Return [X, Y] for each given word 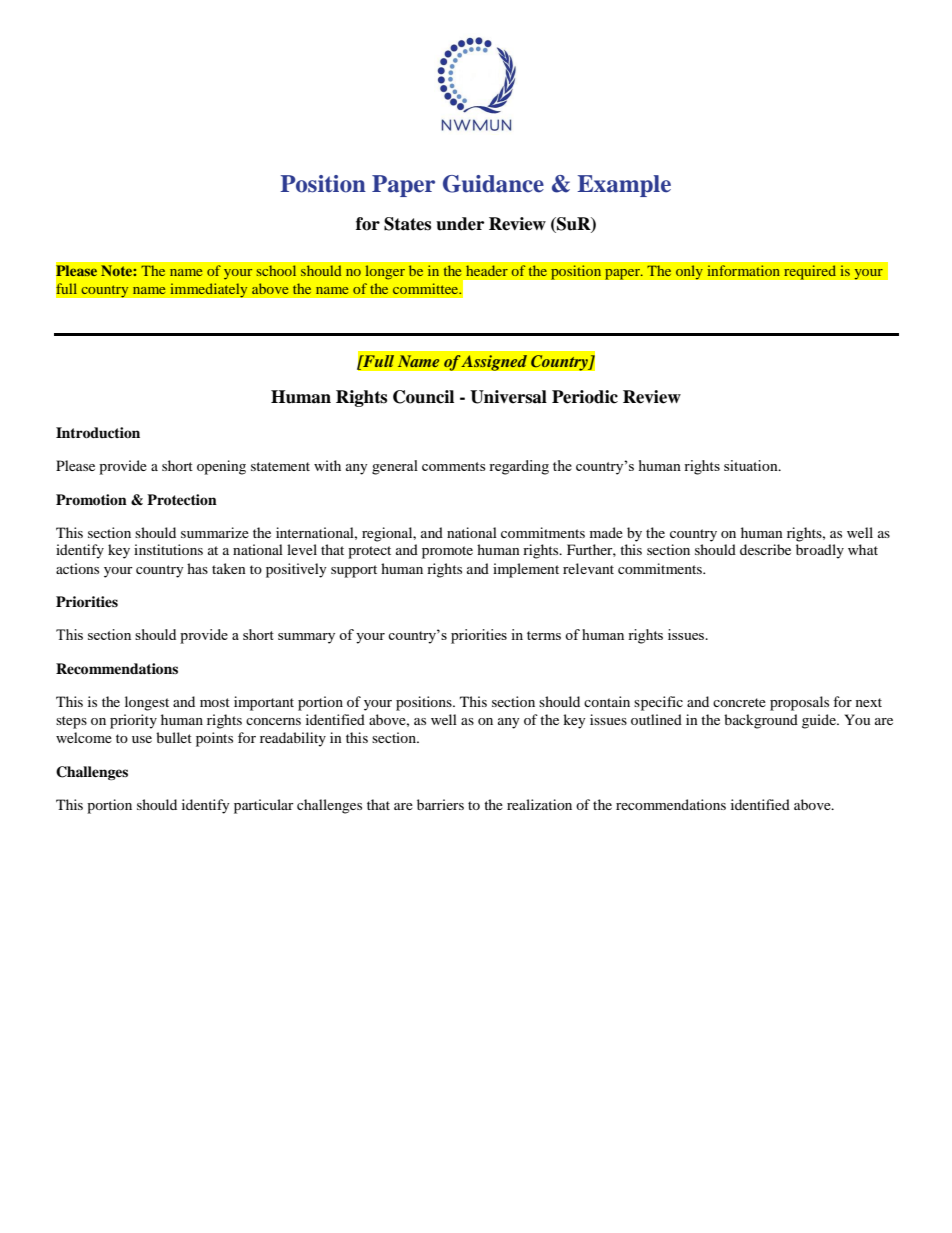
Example [624, 186]
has [197, 568]
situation [752, 465]
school [276, 270]
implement [526, 570]
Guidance [493, 184]
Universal [508, 397]
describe [765, 549]
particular [264, 806]
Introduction [98, 433]
